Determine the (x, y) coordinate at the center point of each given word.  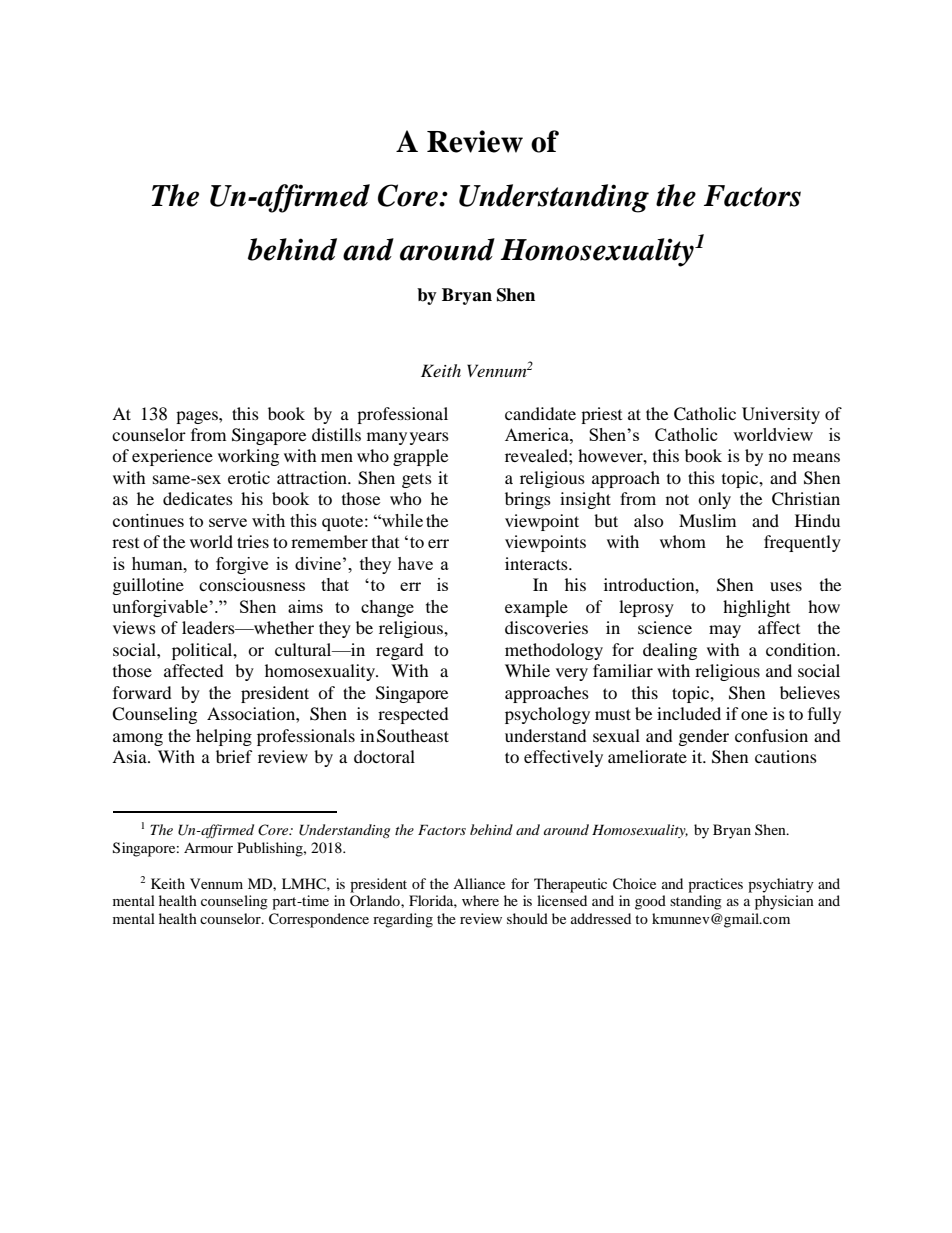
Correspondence (319, 920)
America (538, 434)
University (781, 415)
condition (802, 649)
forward (142, 692)
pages (198, 417)
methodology (554, 651)
